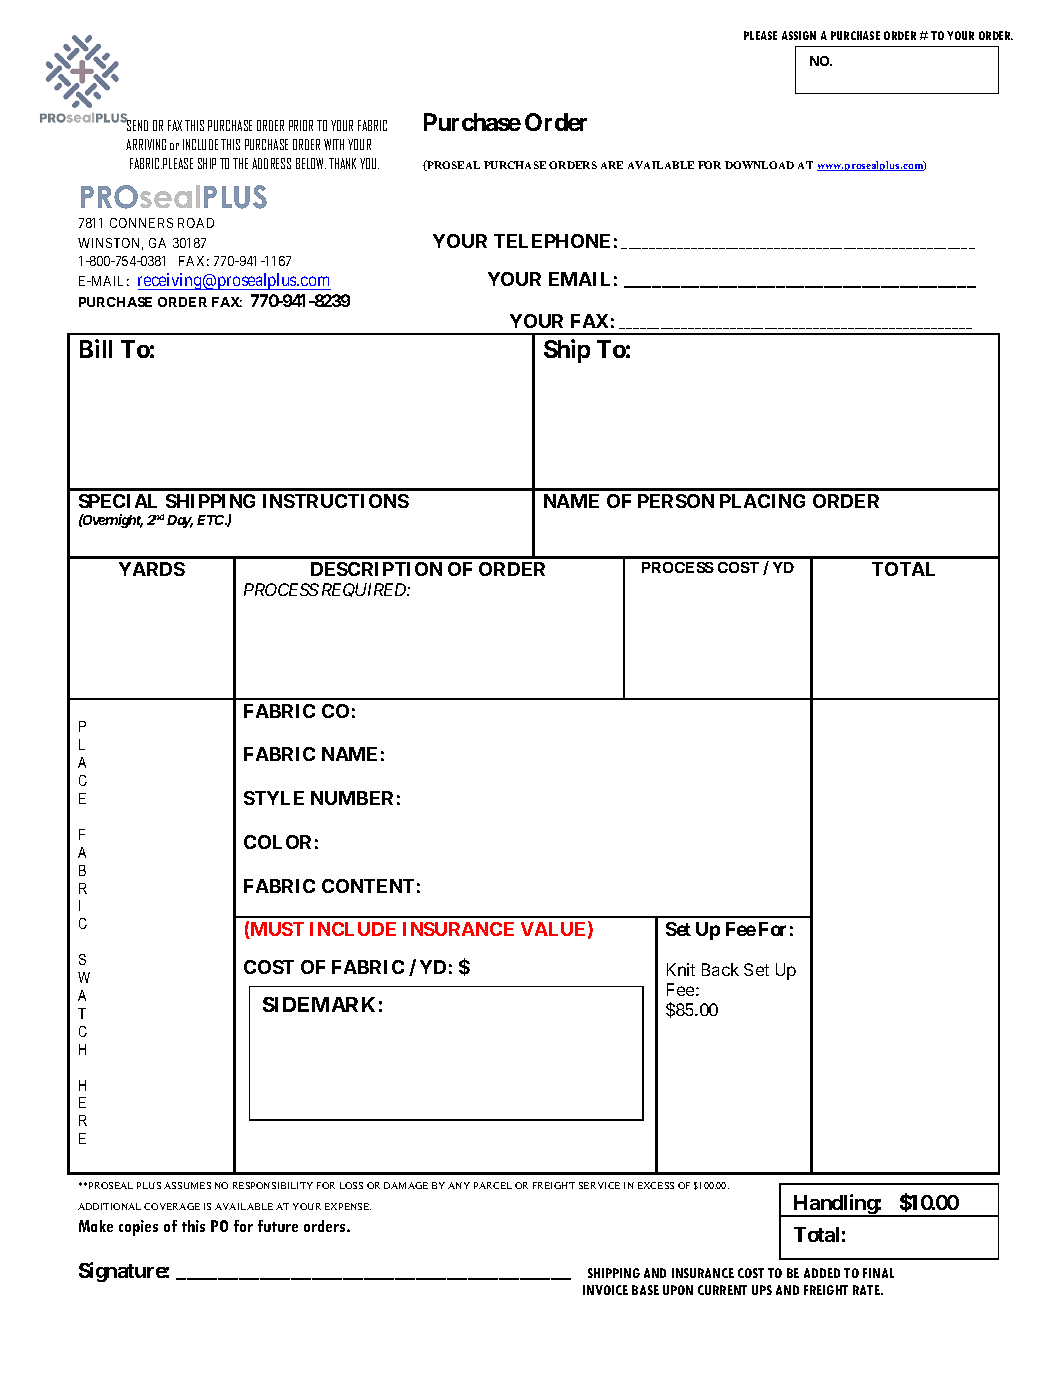  I want to click on ARRIVING, so click(146, 144).
